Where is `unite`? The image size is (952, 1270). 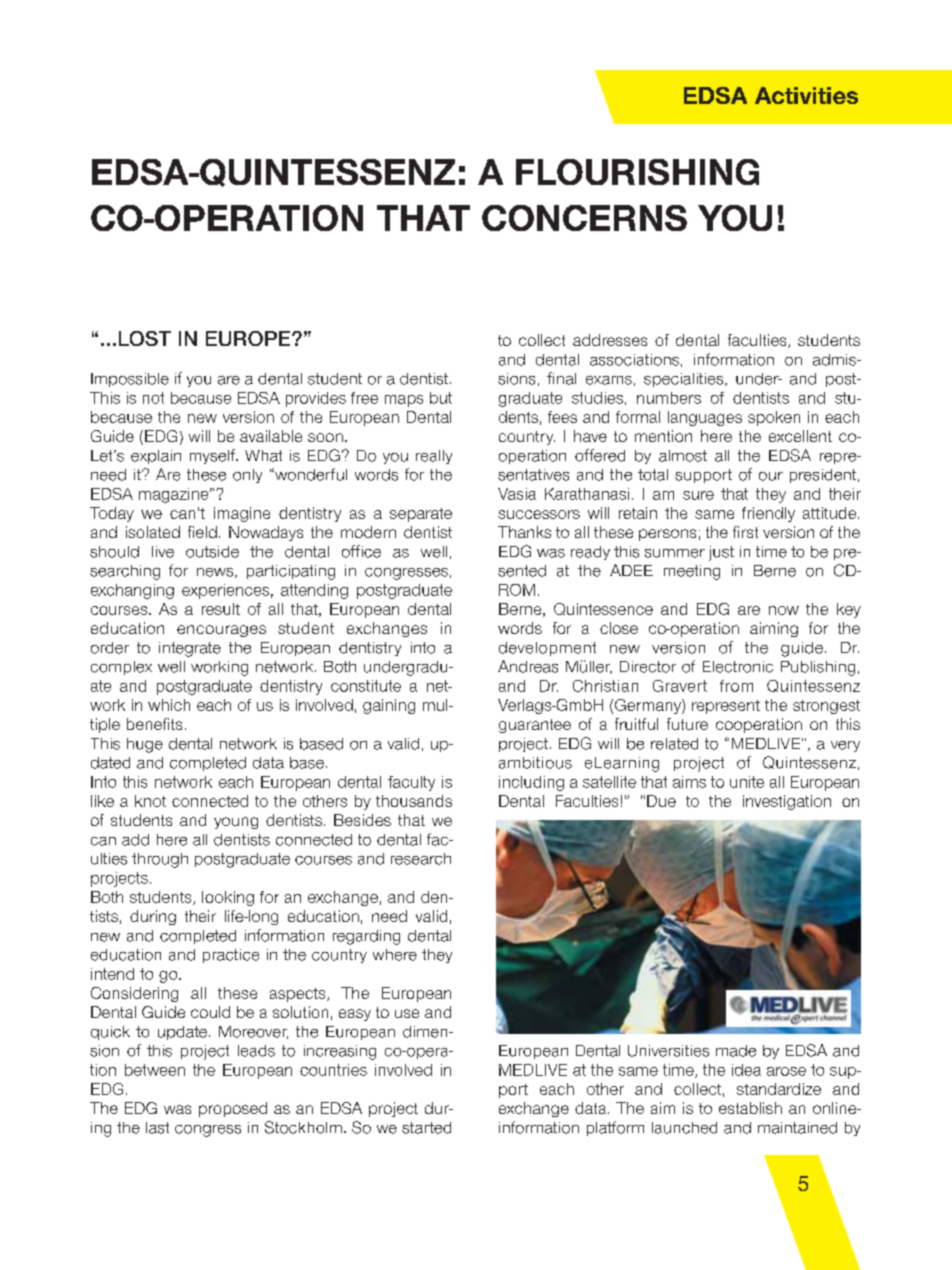 unite is located at coordinates (747, 782).
